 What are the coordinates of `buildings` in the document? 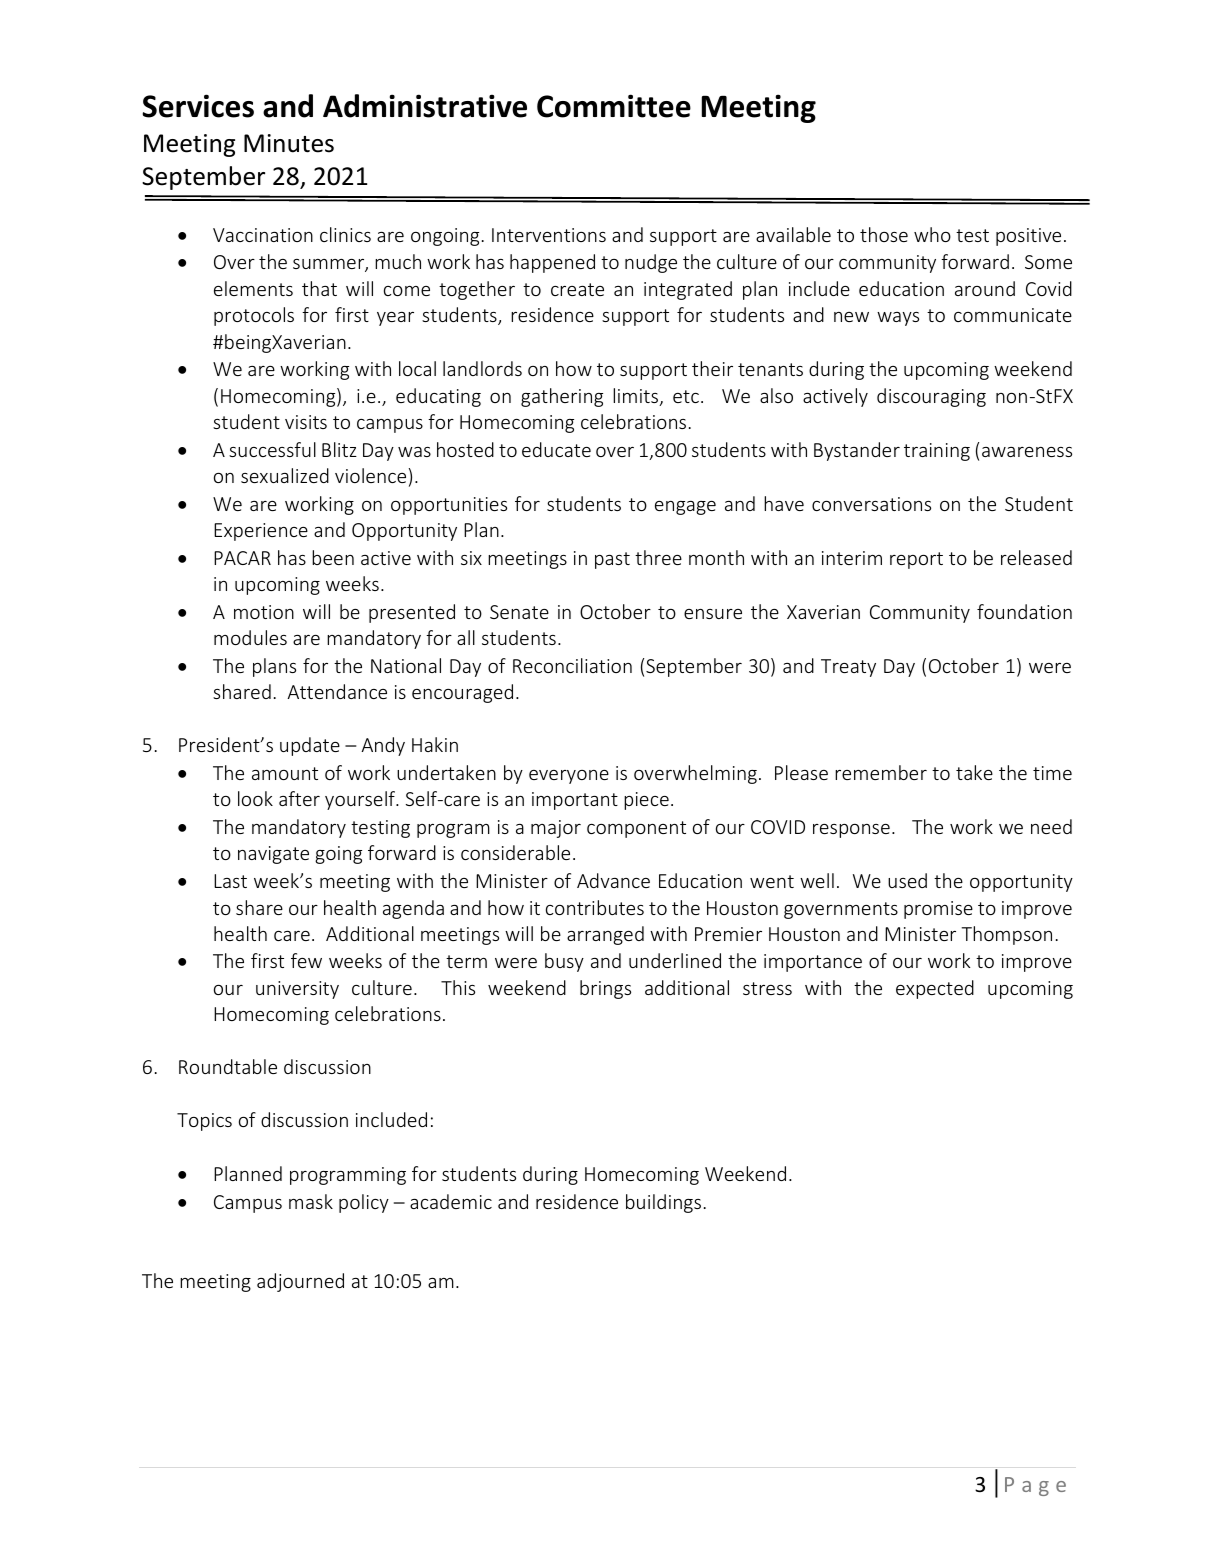 It's located at (663, 1203).
